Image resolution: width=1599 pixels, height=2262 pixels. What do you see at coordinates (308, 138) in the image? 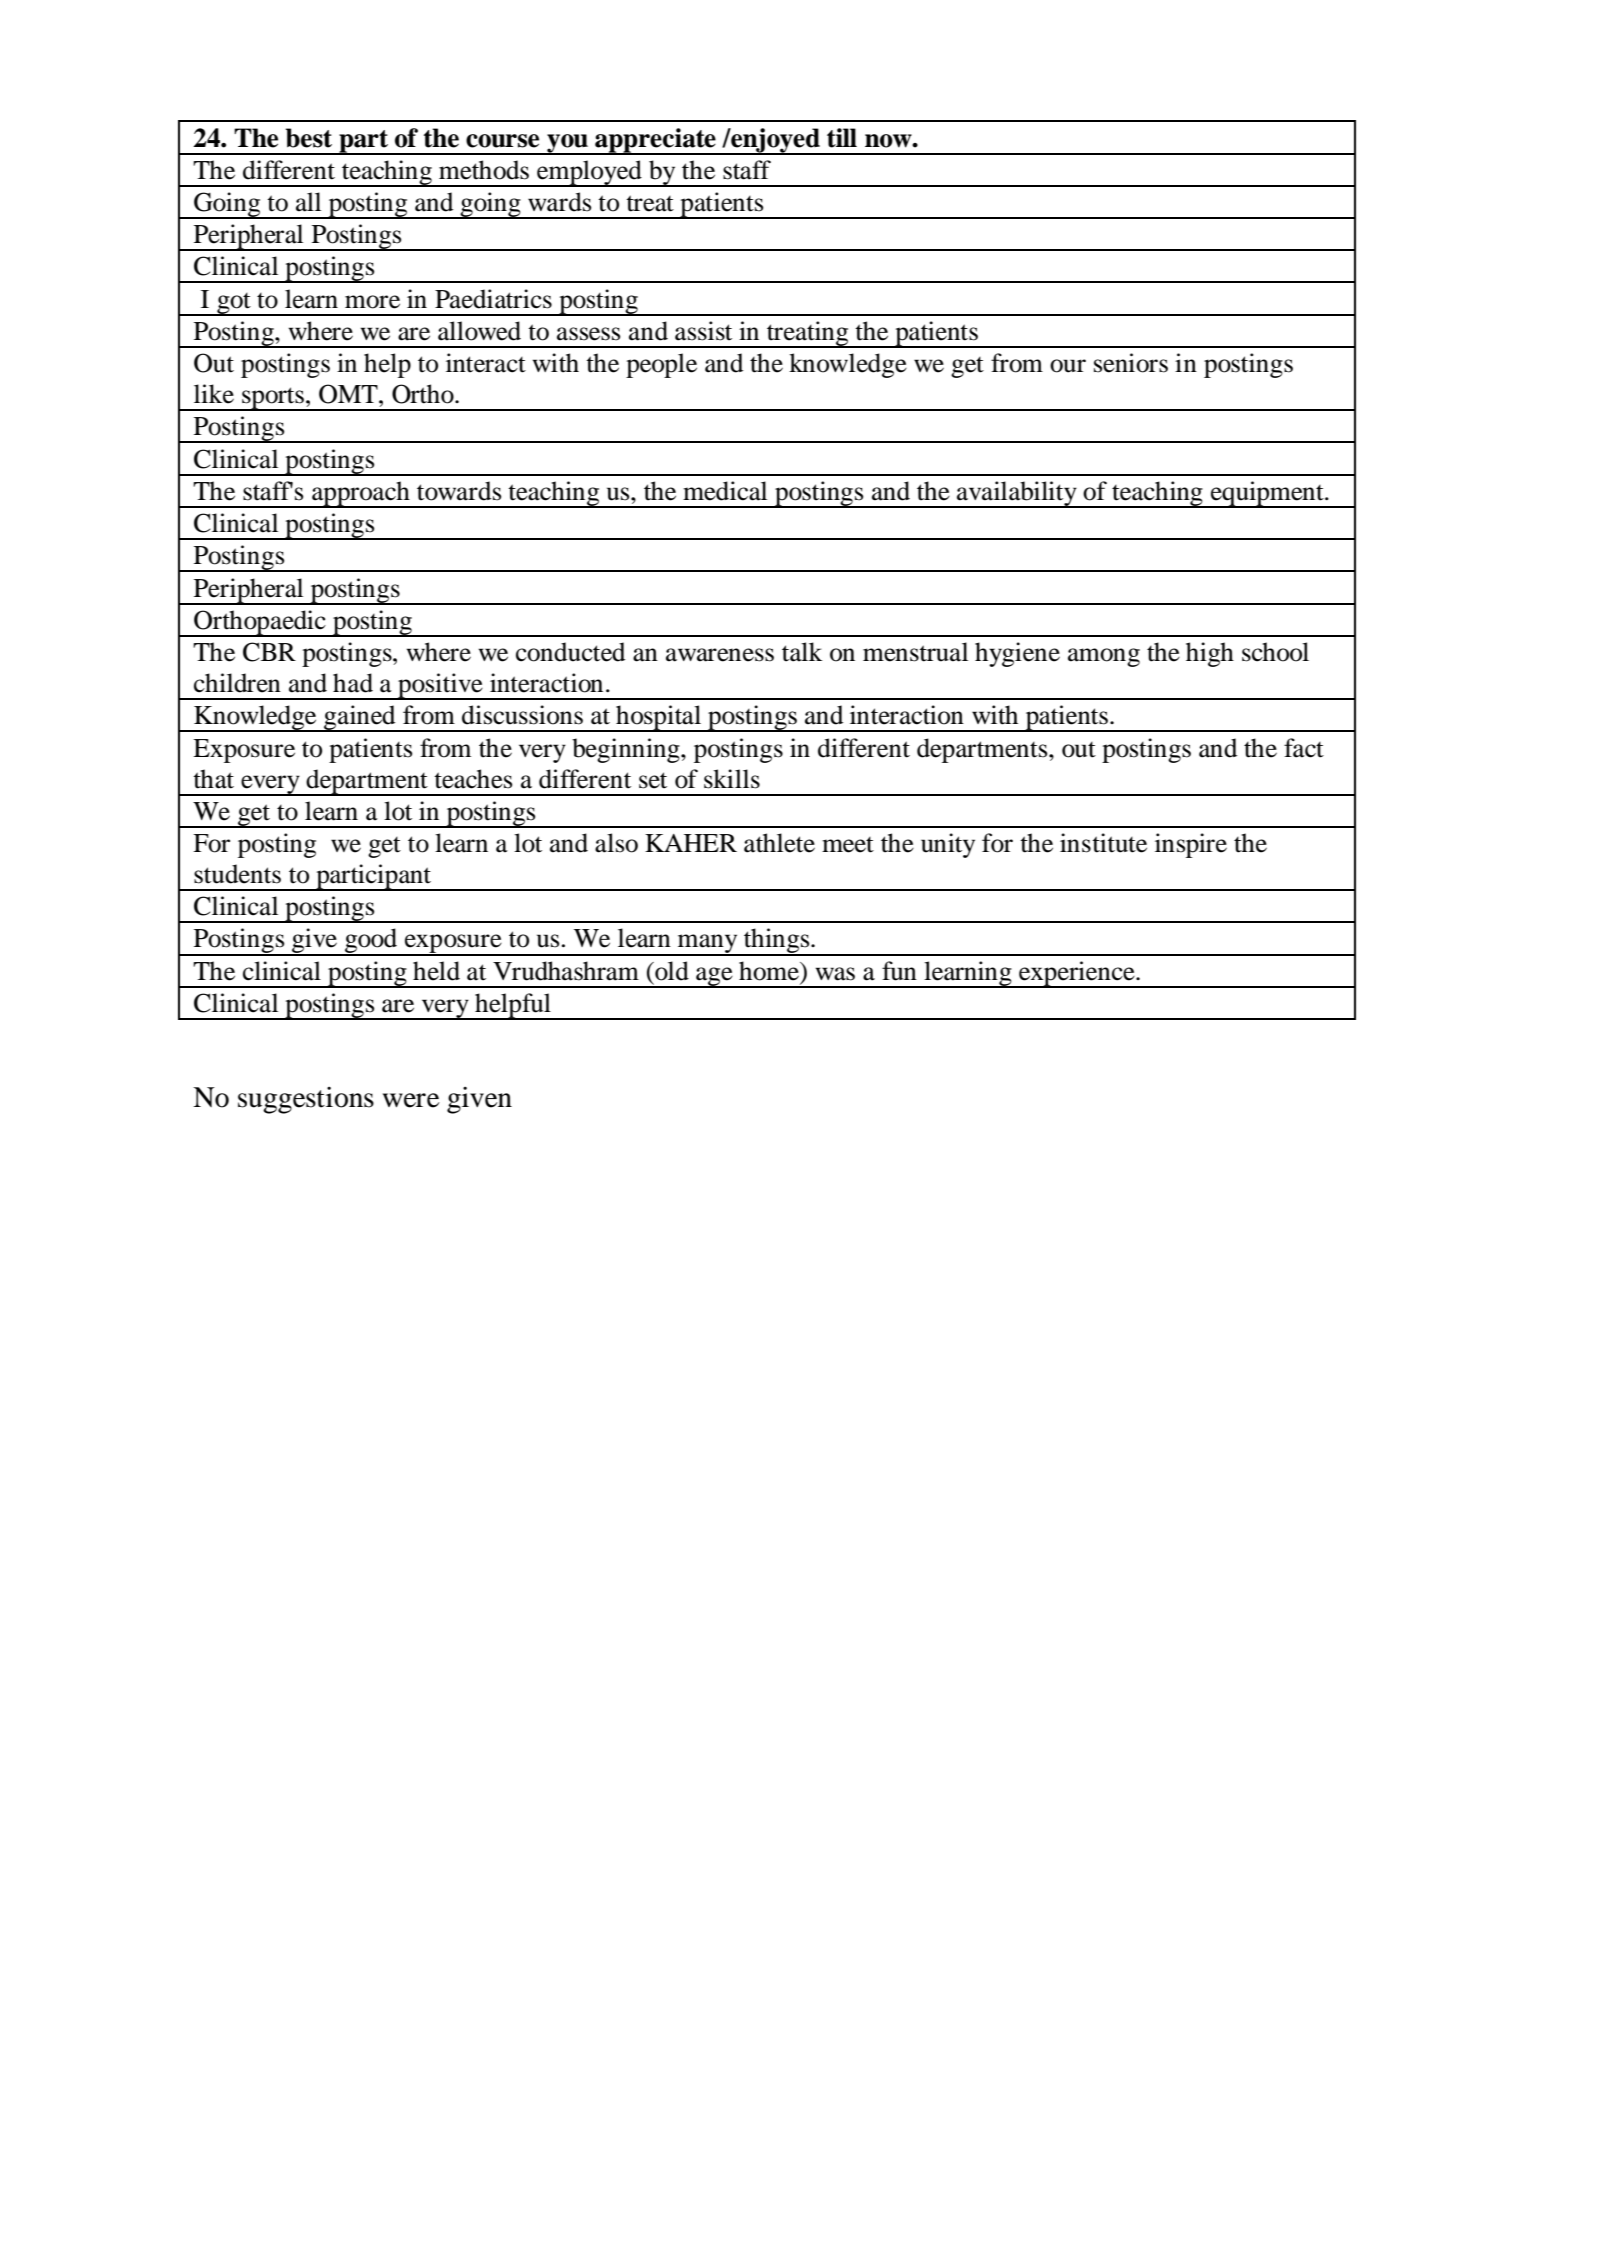
I see `best` at bounding box center [308, 138].
